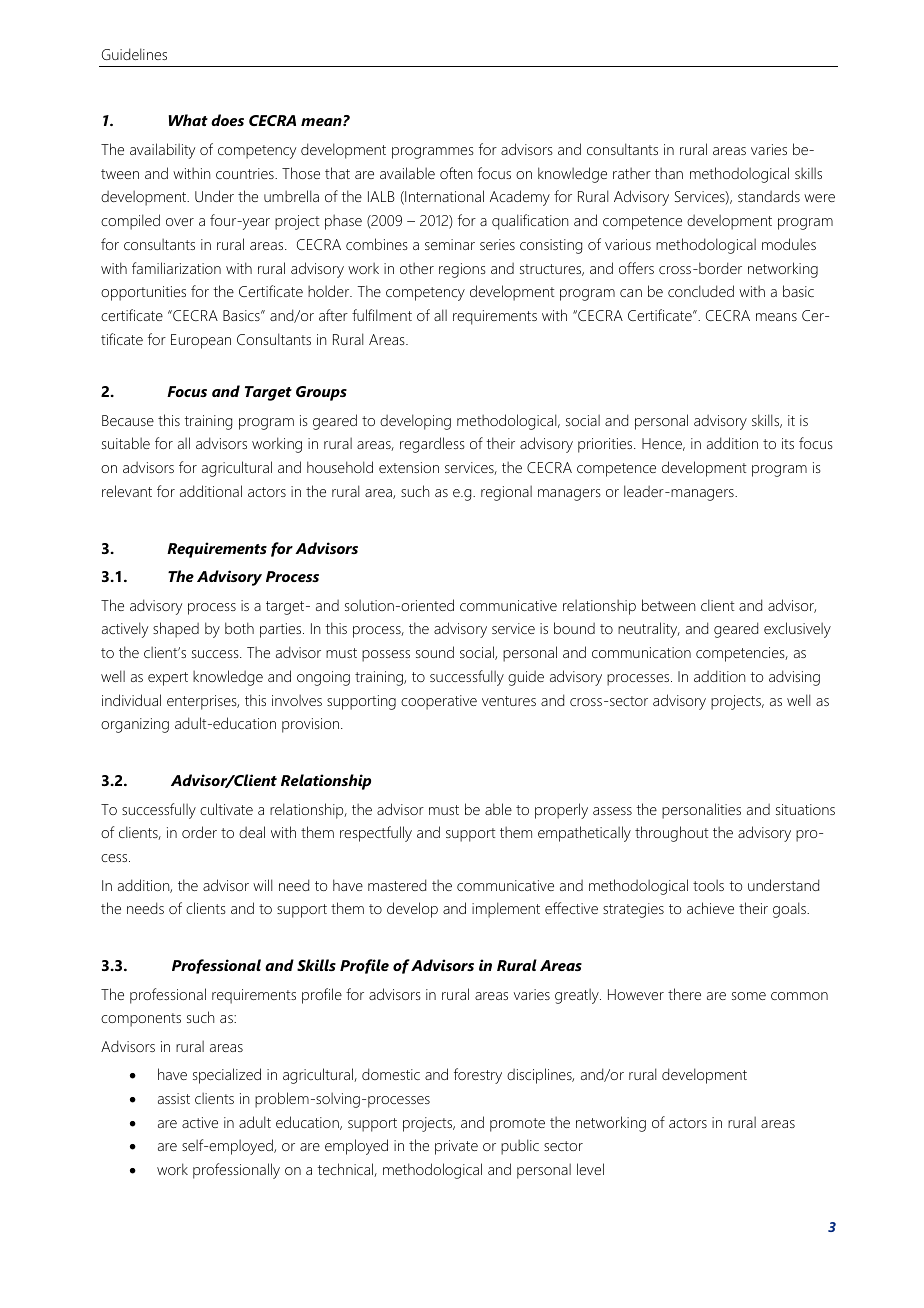 This image has width=924, height=1308. Describe the element at coordinates (227, 120) in the image. I see `does` at that location.
